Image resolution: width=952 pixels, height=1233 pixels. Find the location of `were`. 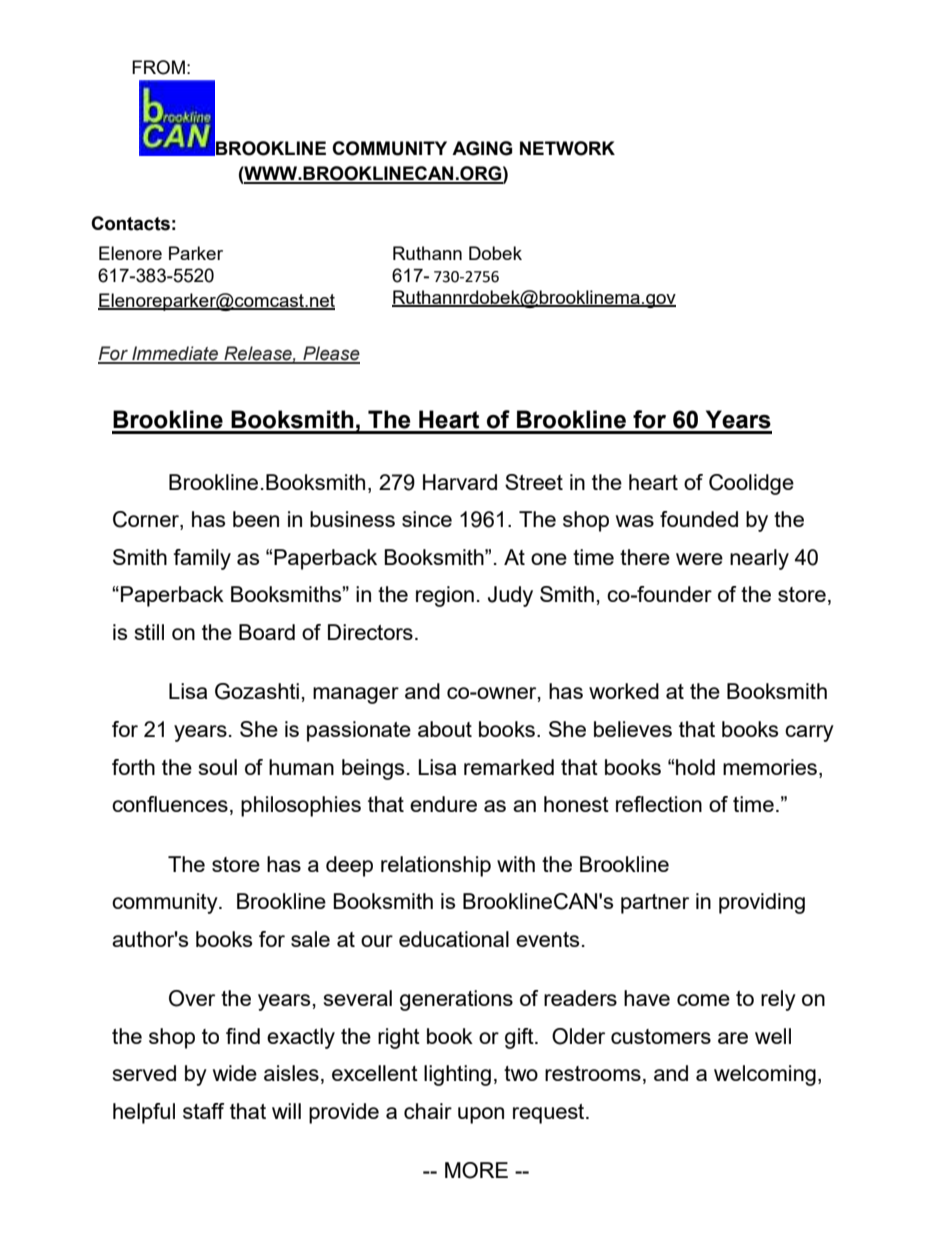

were is located at coordinates (699, 559).
